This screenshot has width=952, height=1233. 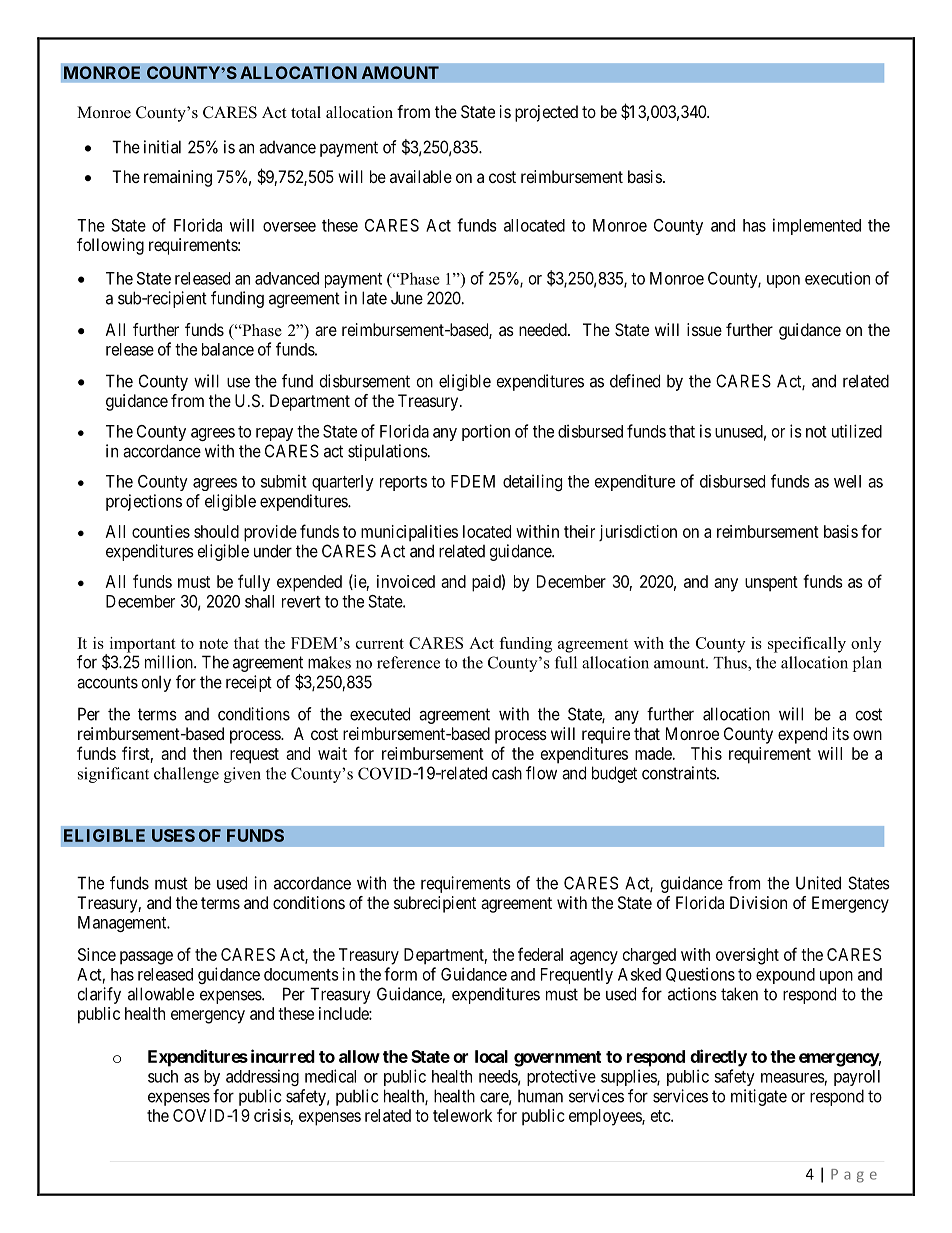 What do you see at coordinates (817, 226) in the screenshot?
I see `implemented` at bounding box center [817, 226].
